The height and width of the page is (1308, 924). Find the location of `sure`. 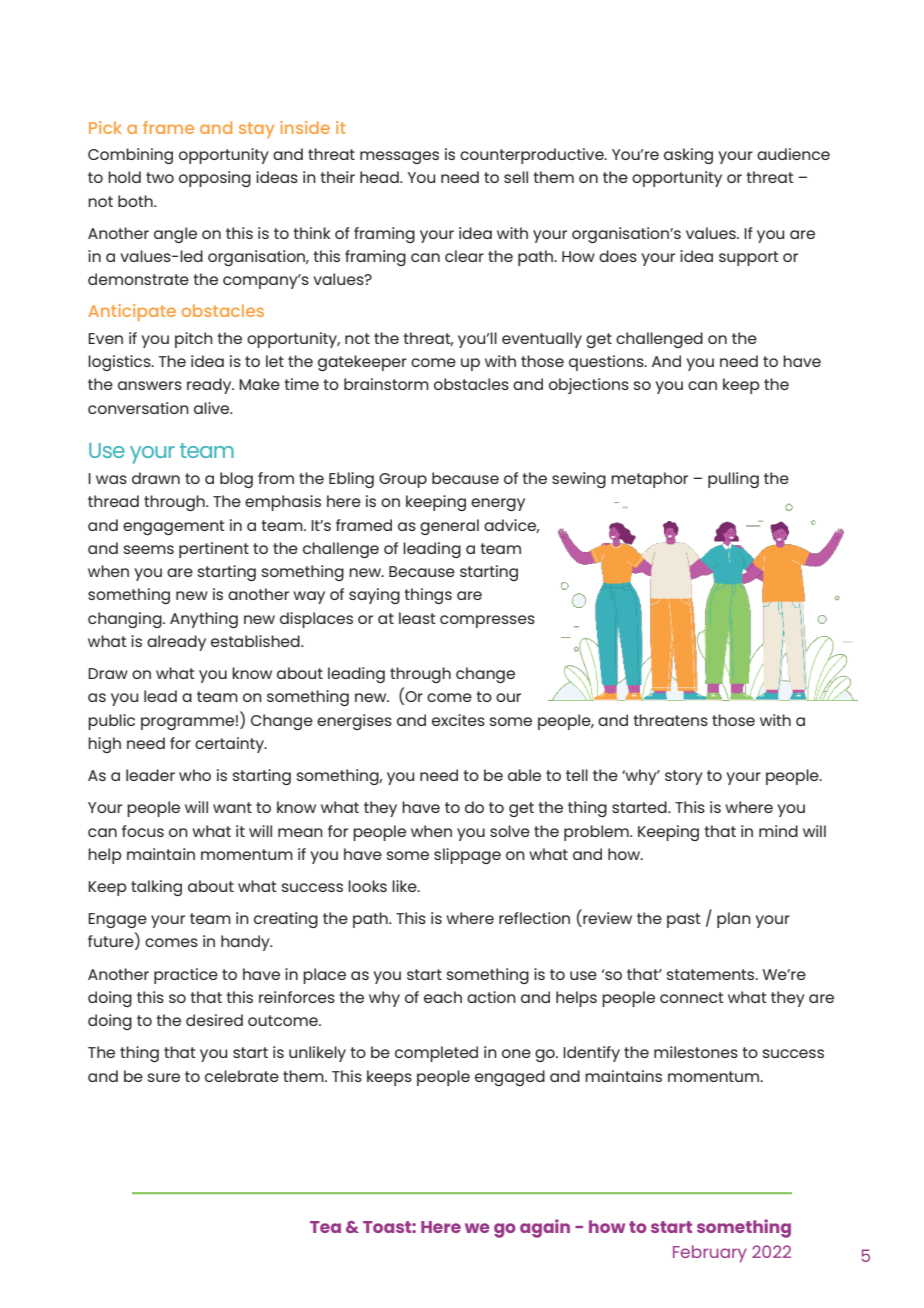

sure is located at coordinates (164, 1077).
